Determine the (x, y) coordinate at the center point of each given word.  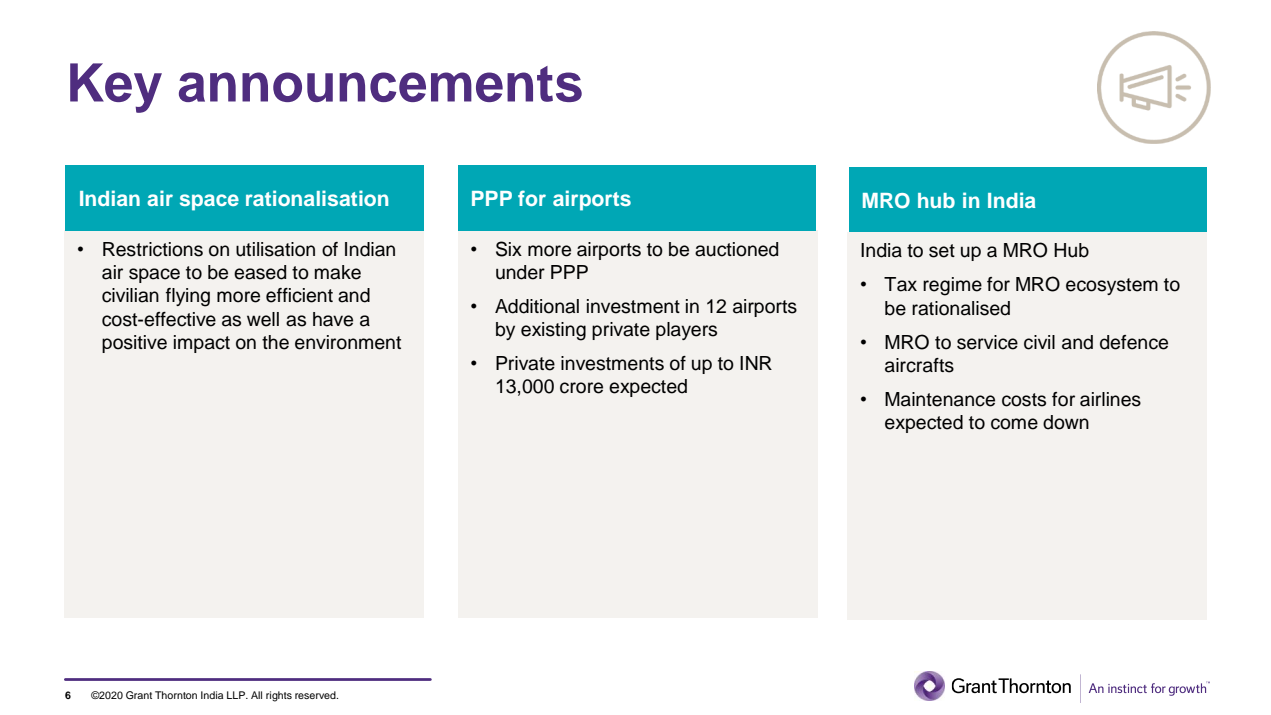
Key (116, 88)
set (942, 251)
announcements (380, 84)
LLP (237, 695)
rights (279, 696)
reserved (316, 695)
